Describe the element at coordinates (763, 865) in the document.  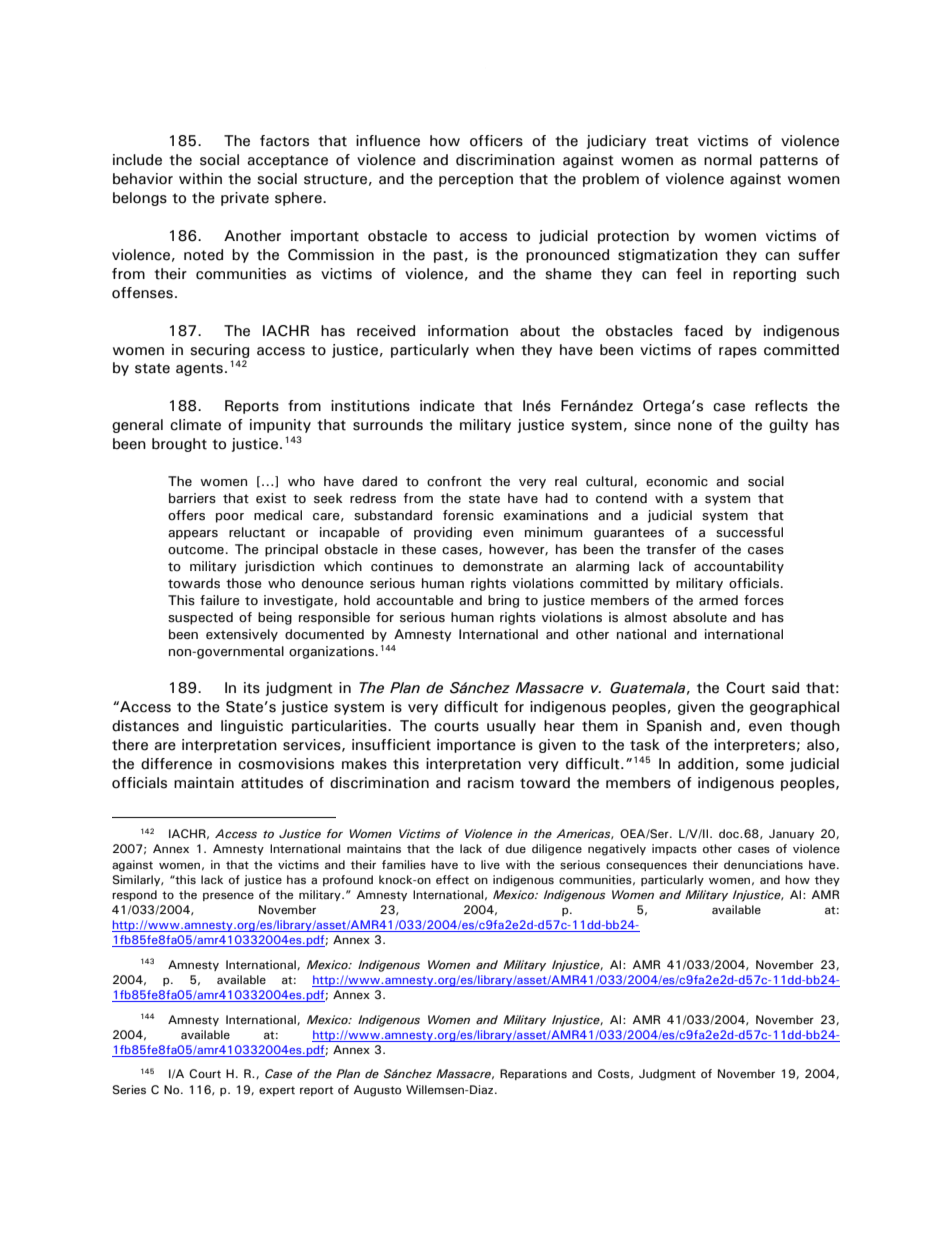
I see `denunciations` at that location.
